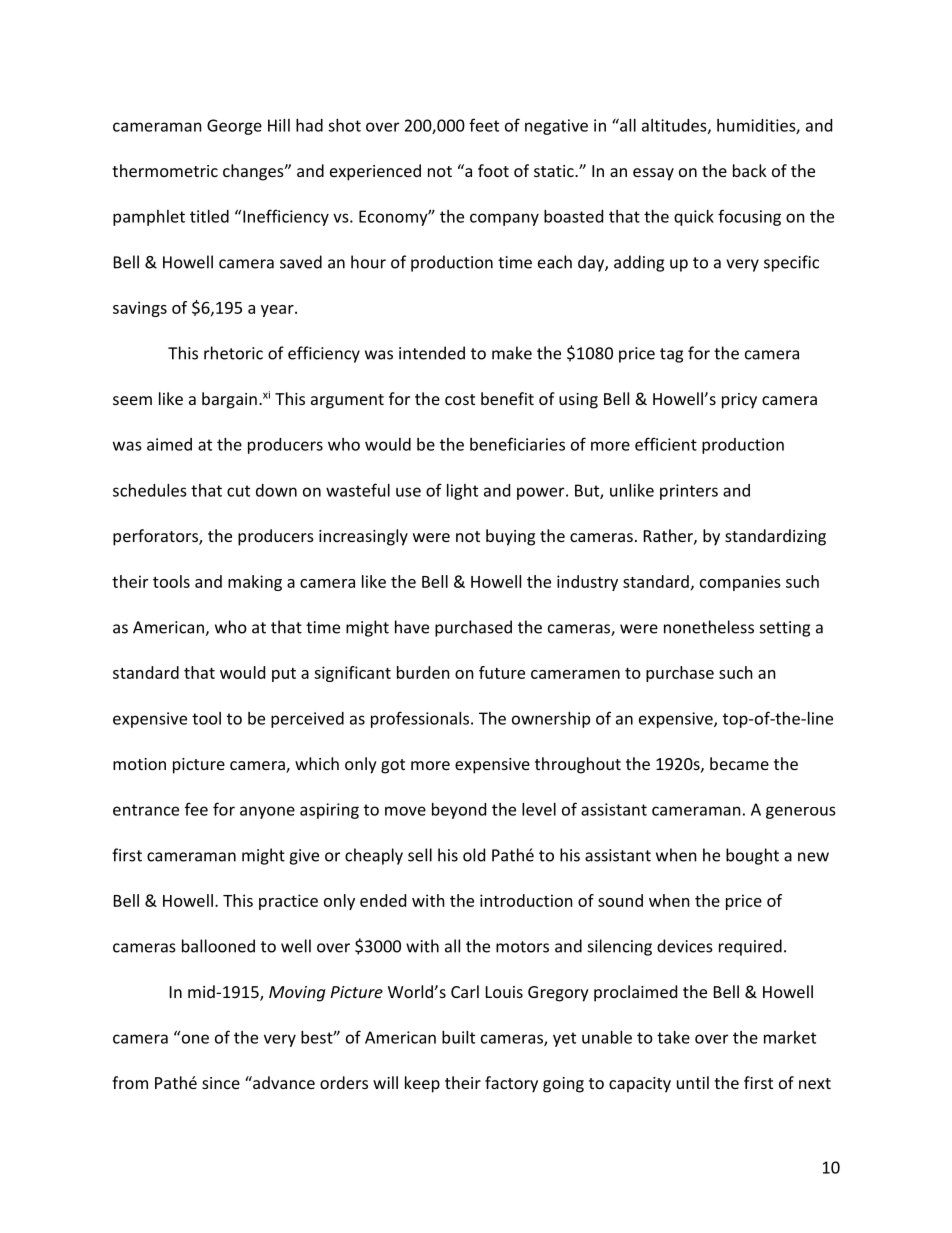 This screenshot has height=1233, width=952. What do you see at coordinates (750, 170) in the screenshot?
I see `back` at bounding box center [750, 170].
